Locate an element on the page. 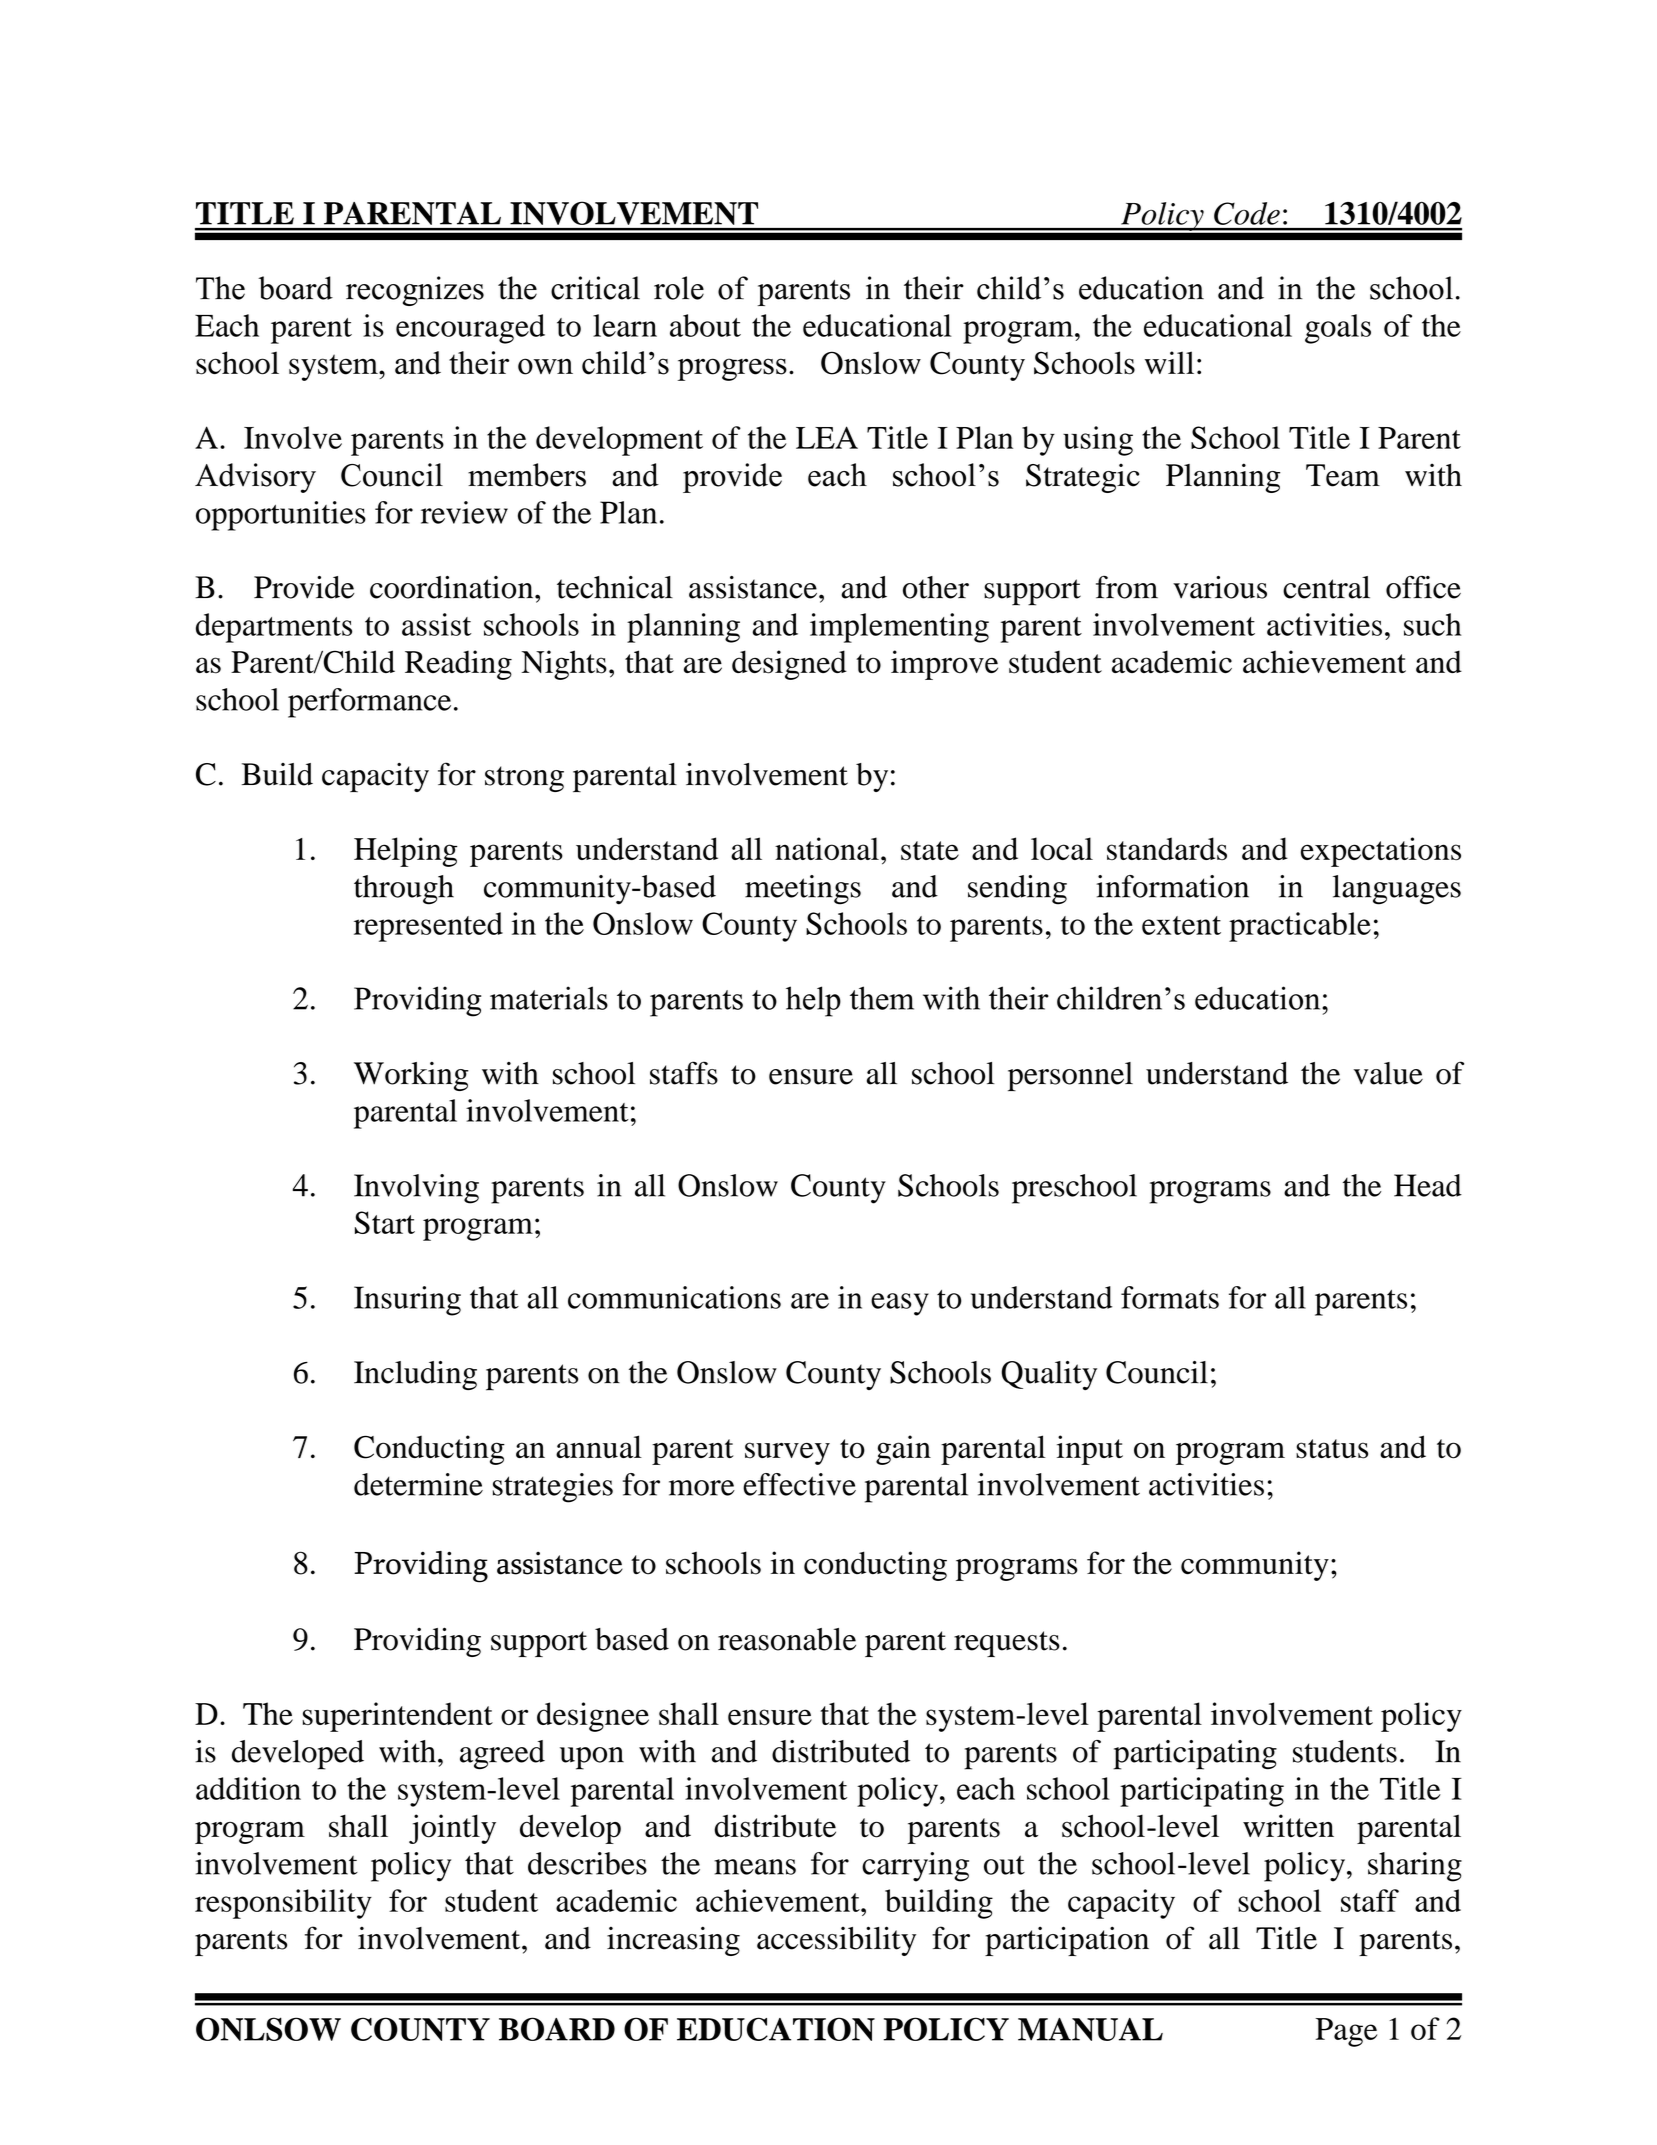 This page has width=1657, height=2145. value is located at coordinates (1388, 1073).
